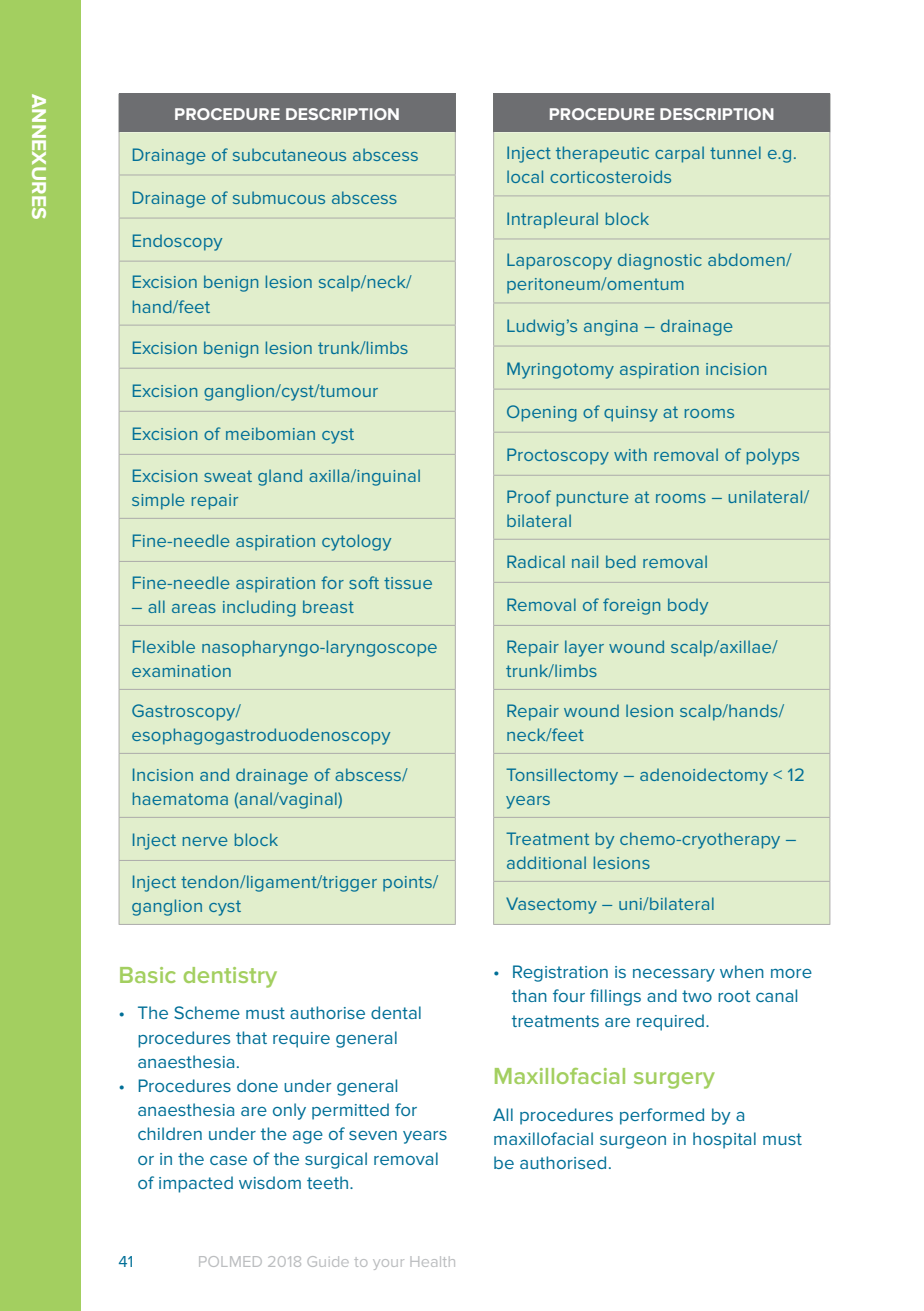 The height and width of the screenshot is (1311, 924). I want to click on sweat, so click(228, 476).
